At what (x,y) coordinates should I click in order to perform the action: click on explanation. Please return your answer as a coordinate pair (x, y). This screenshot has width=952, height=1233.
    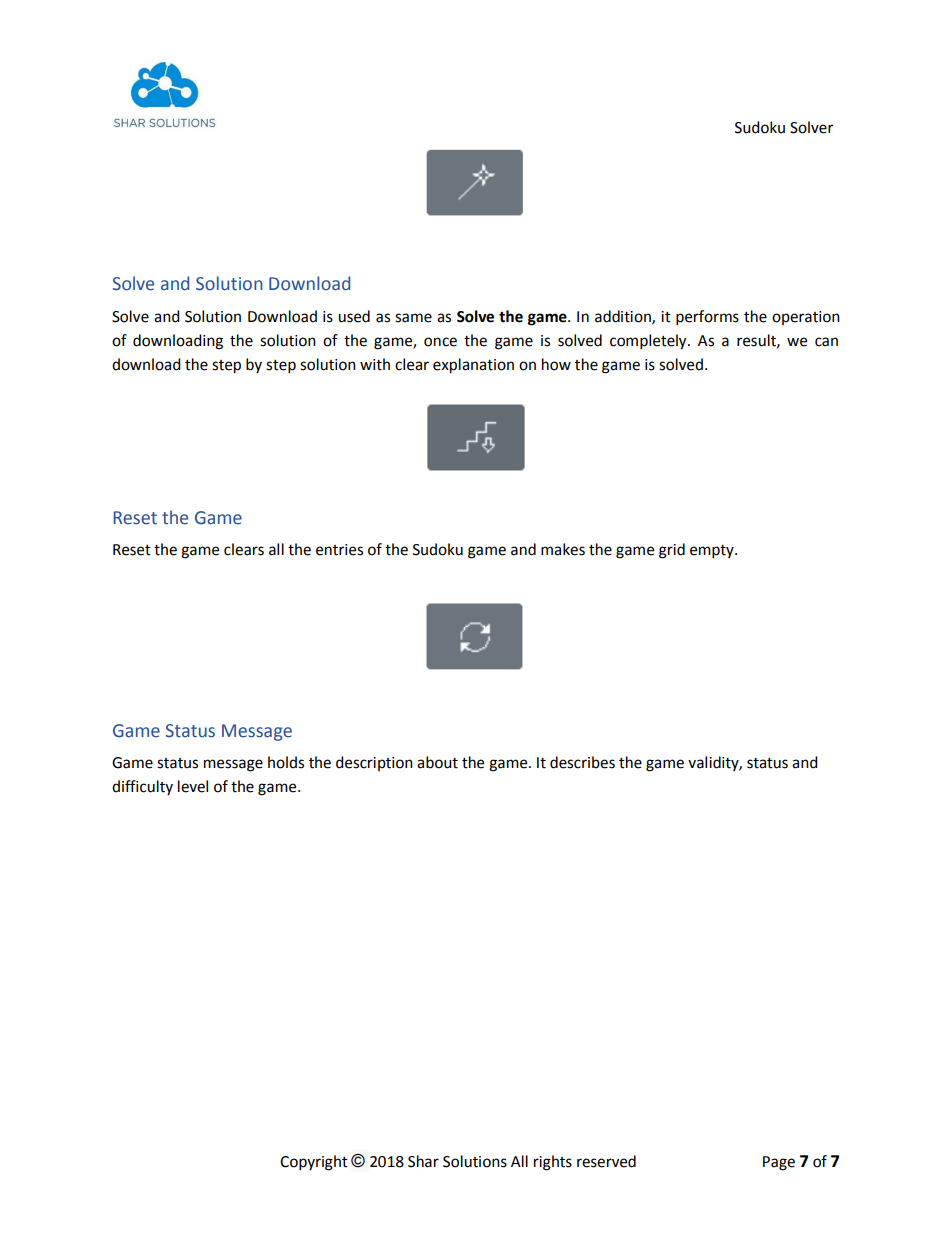
    Looking at the image, I should click on (473, 366).
